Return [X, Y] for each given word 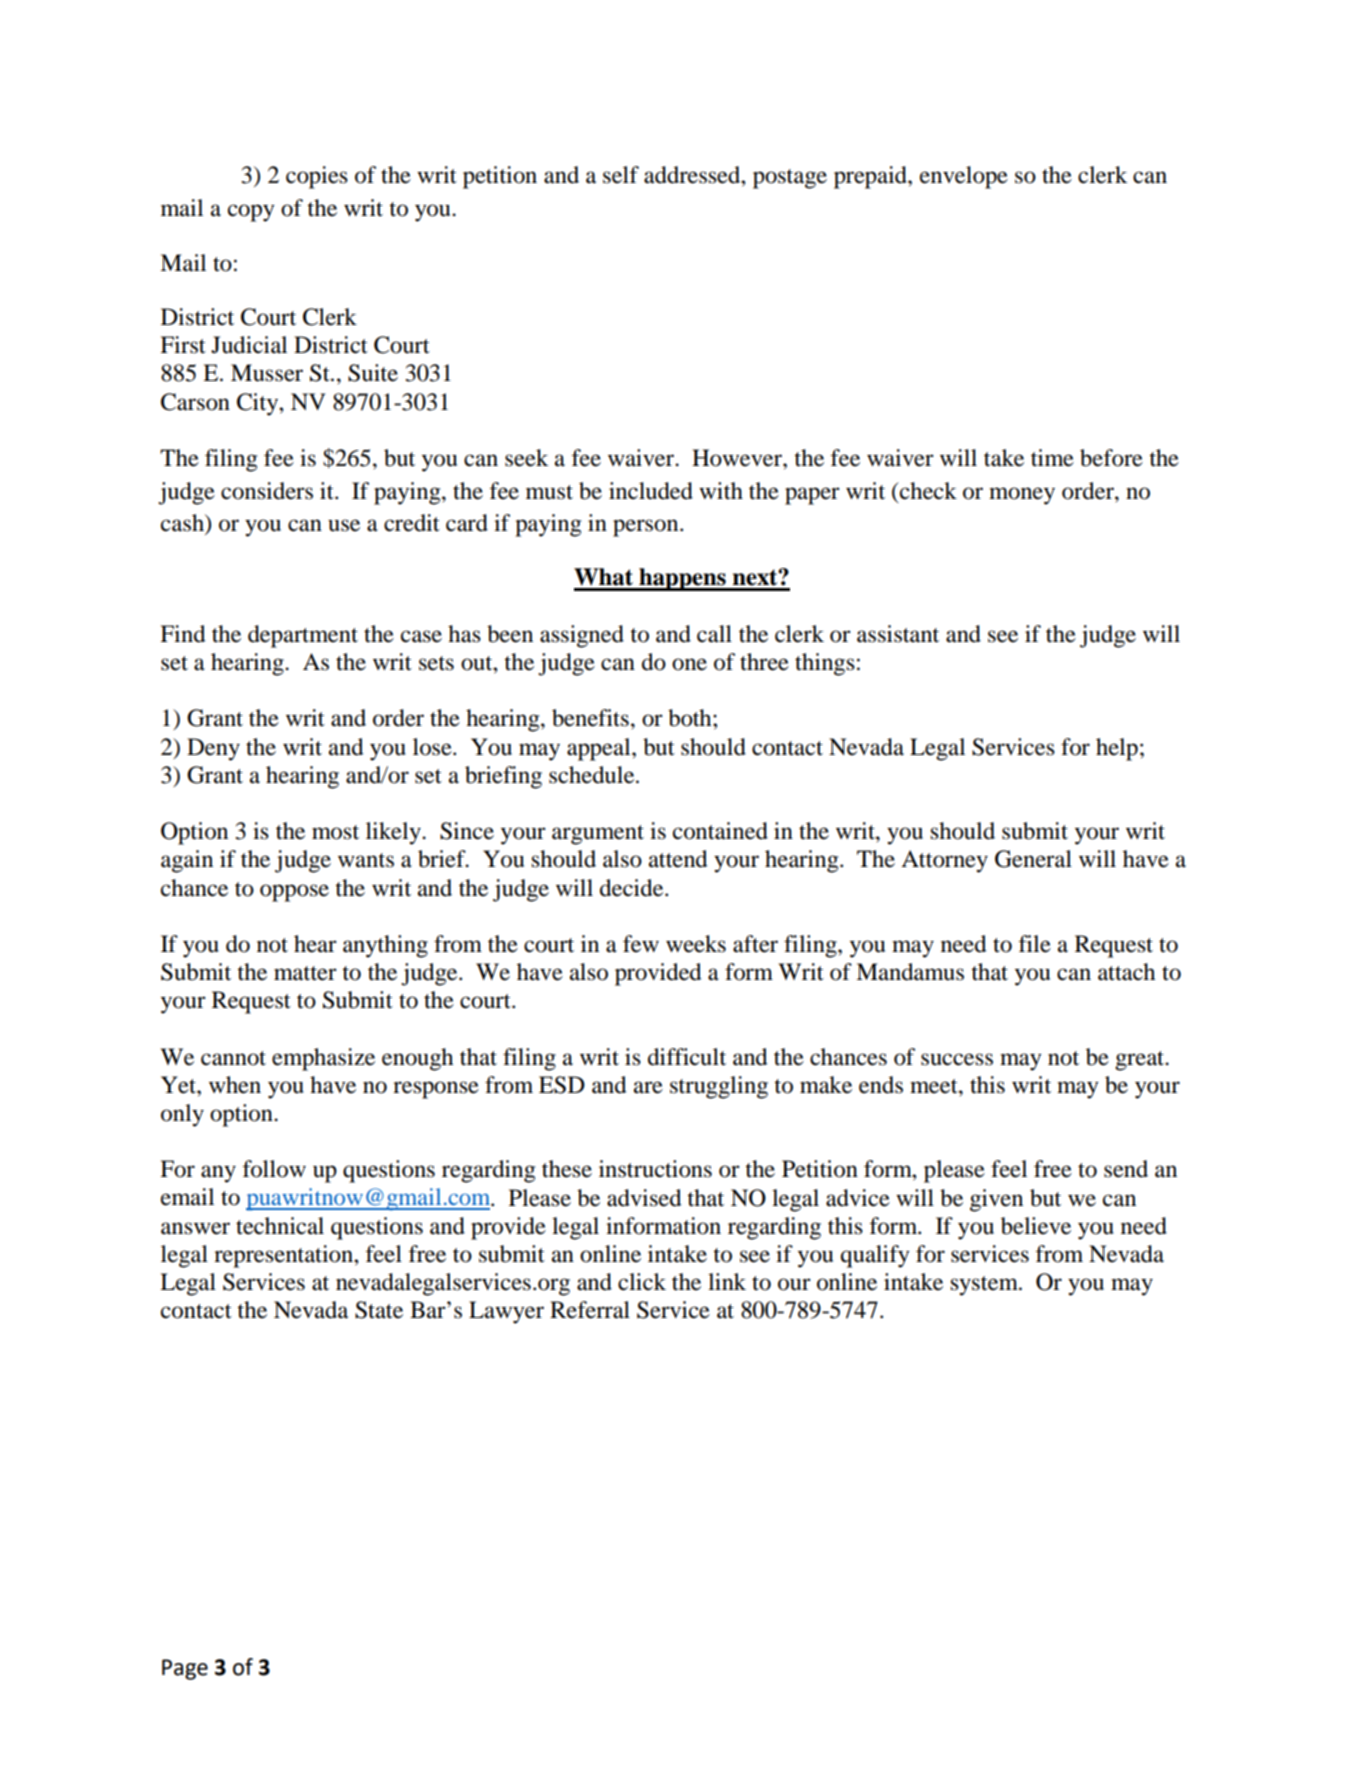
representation [284, 1256]
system [985, 1286]
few [641, 944]
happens [682, 579]
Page [185, 1669]
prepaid [871, 177]
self [621, 175]
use [344, 525]
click [642, 1282]
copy [251, 213]
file [1035, 944]
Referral [590, 1310]
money [1022, 496]
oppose [294, 893]
